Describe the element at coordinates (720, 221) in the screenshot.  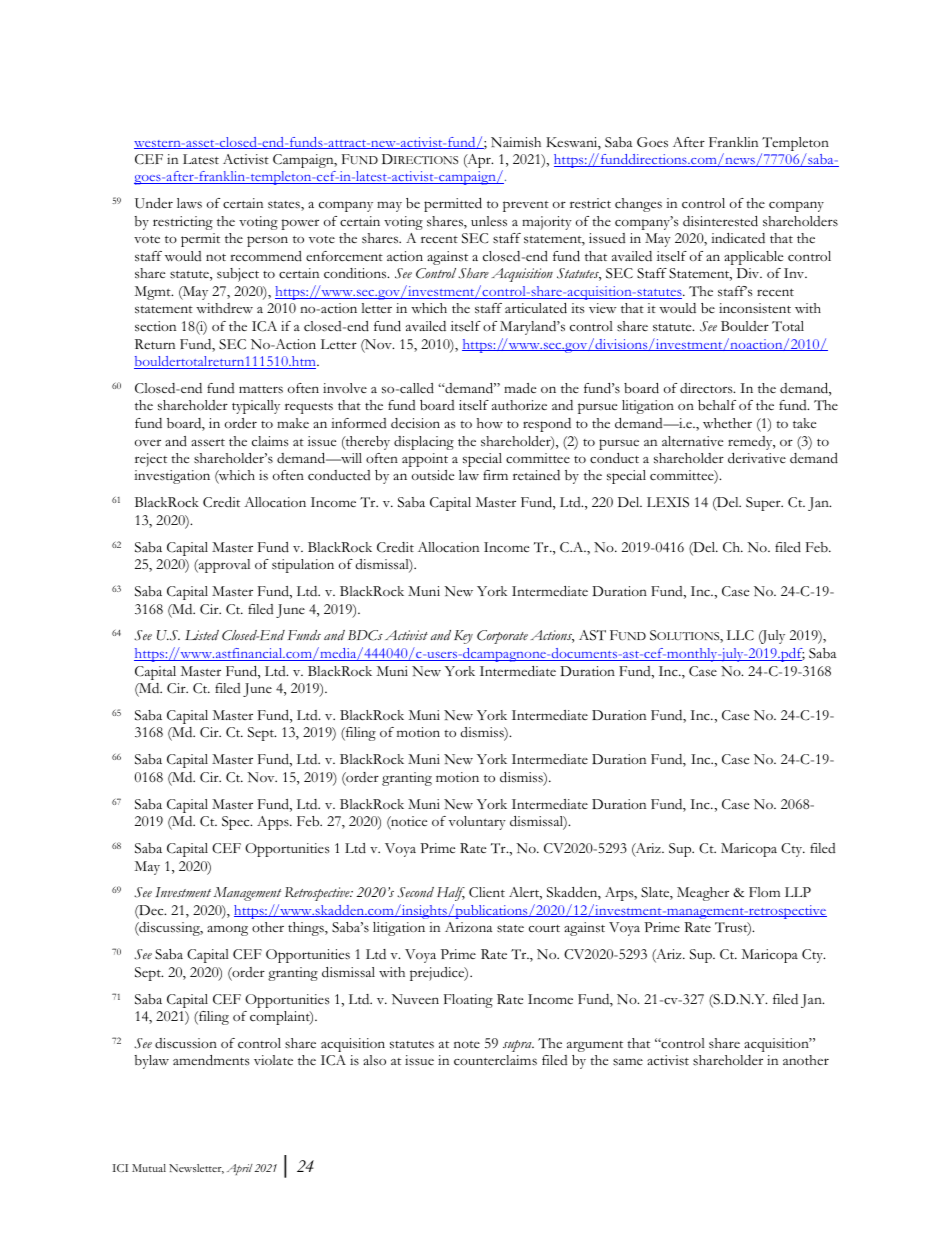
I see `disinterested` at that location.
